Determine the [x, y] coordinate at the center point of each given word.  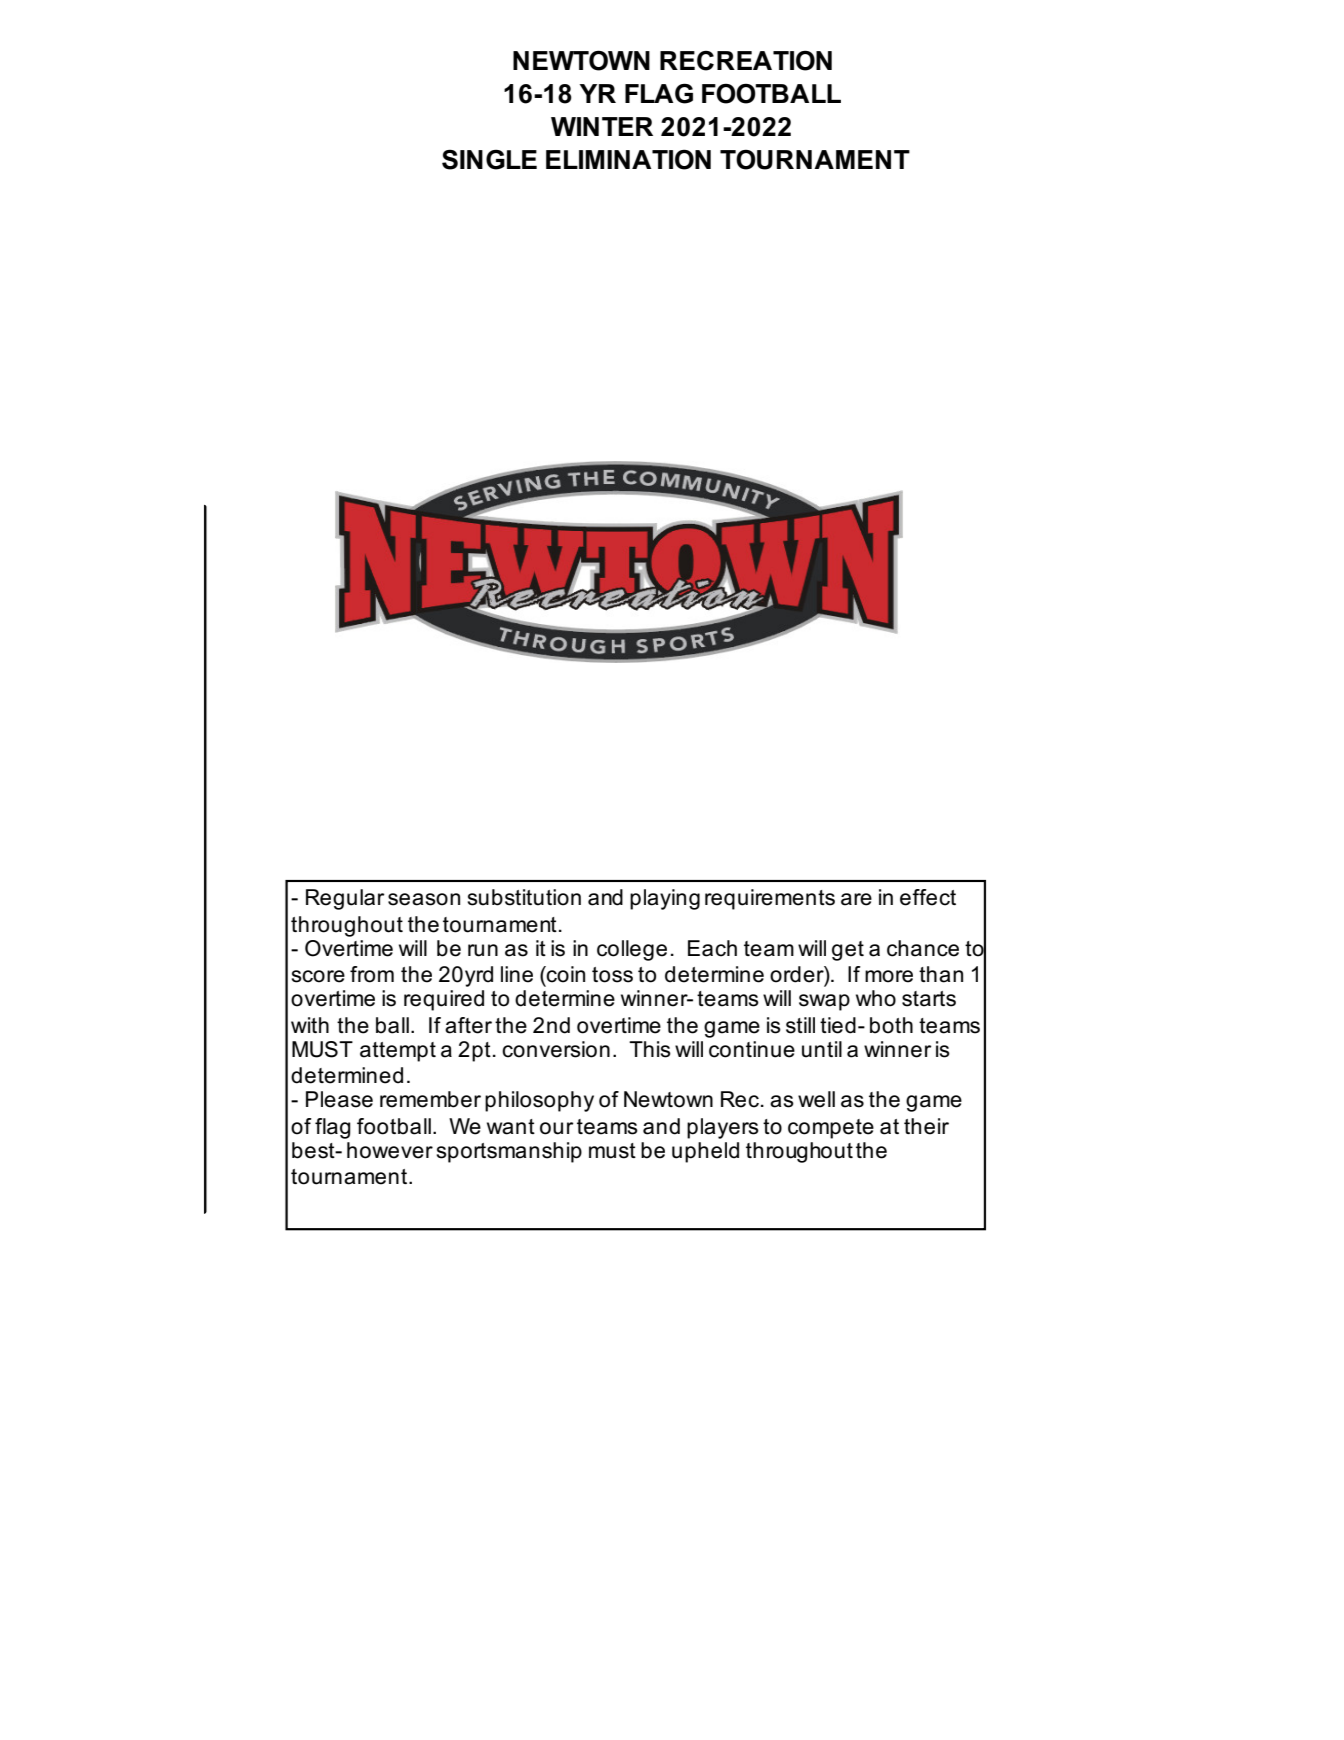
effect [928, 897]
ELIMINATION [628, 159]
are [856, 899]
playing [665, 899]
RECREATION [746, 60]
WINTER [602, 126]
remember [430, 1099]
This [650, 1049]
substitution [524, 897]
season [424, 899]
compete [831, 1129]
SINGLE [489, 159]
